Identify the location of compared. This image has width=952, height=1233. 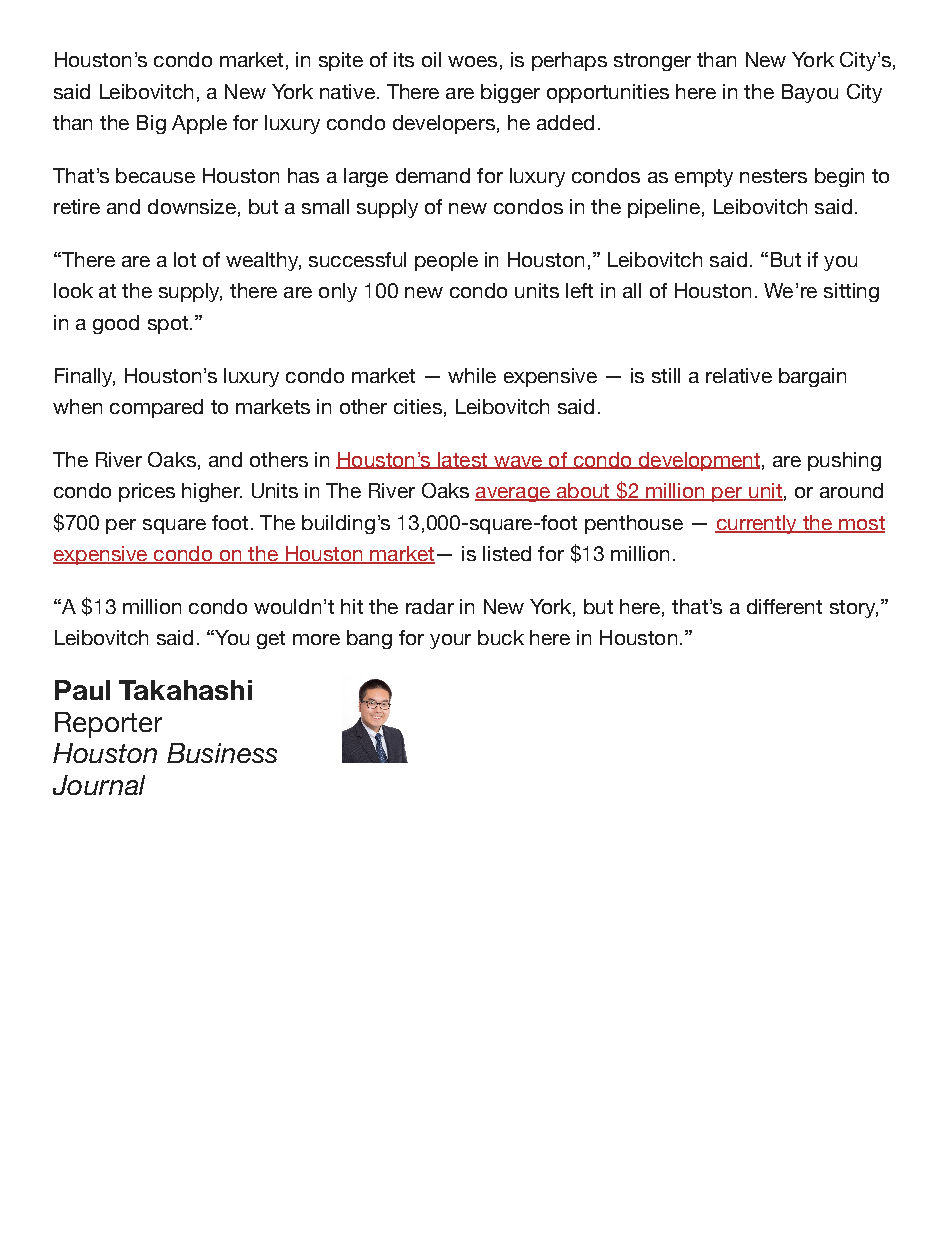
(156, 408).
